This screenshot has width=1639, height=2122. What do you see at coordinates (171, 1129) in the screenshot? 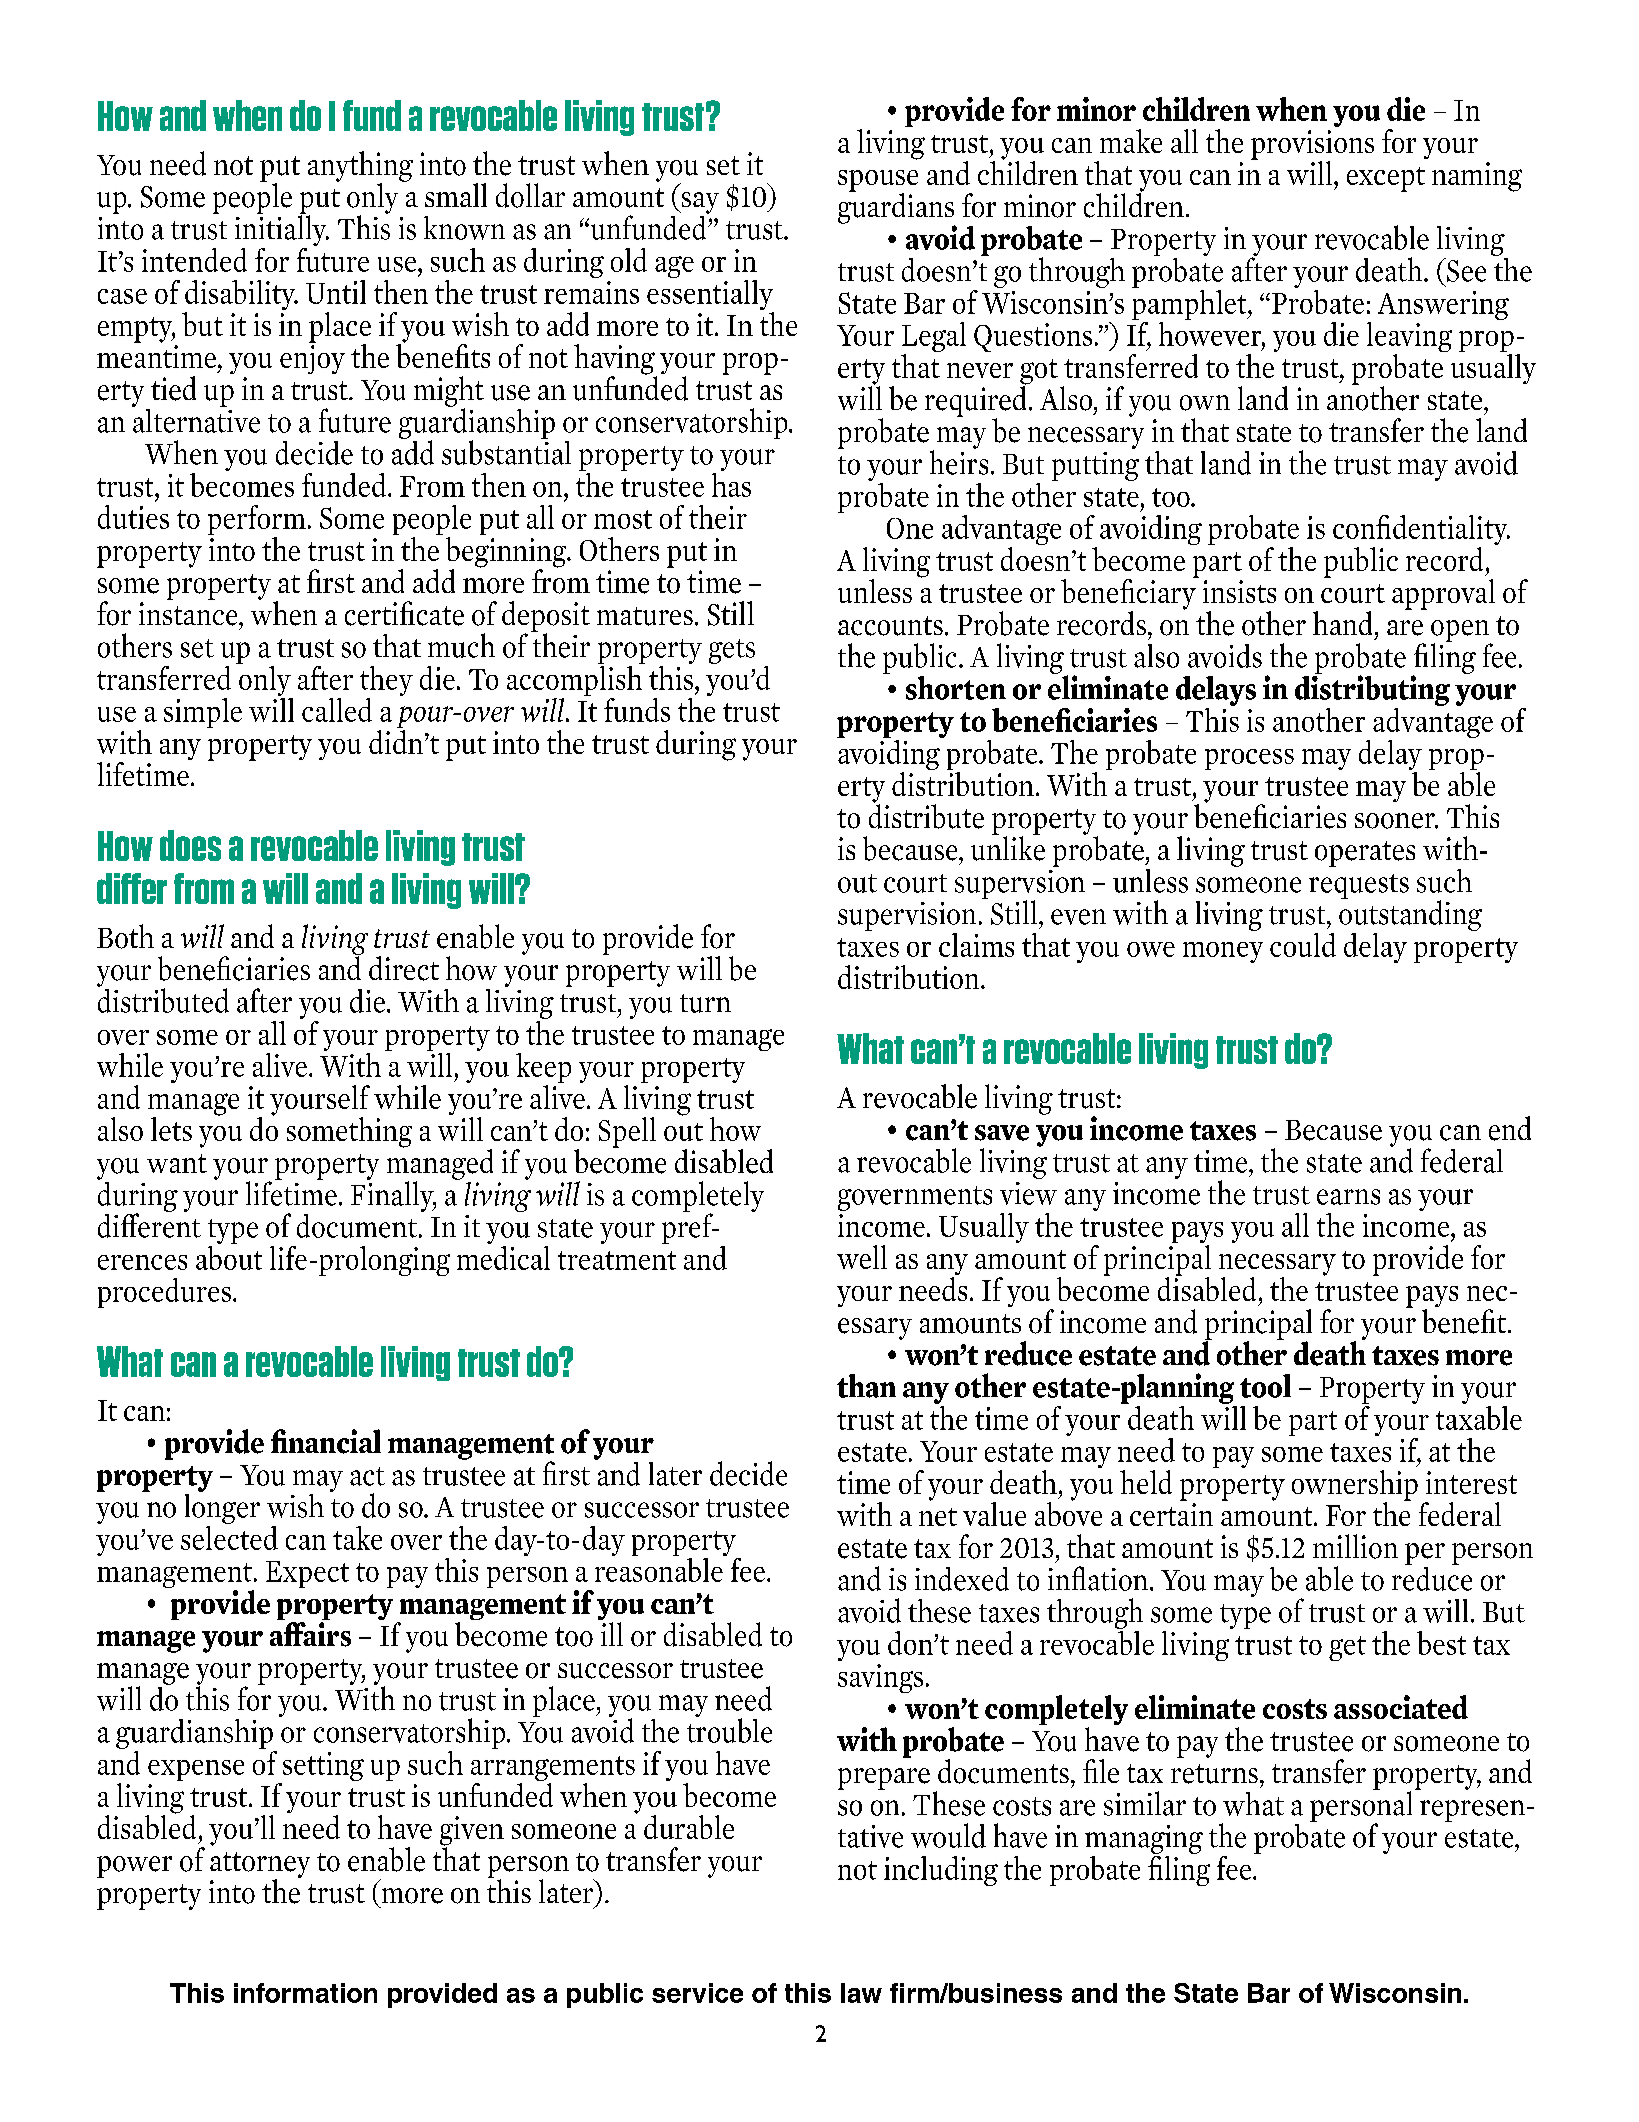
I see `lets` at bounding box center [171, 1129].
